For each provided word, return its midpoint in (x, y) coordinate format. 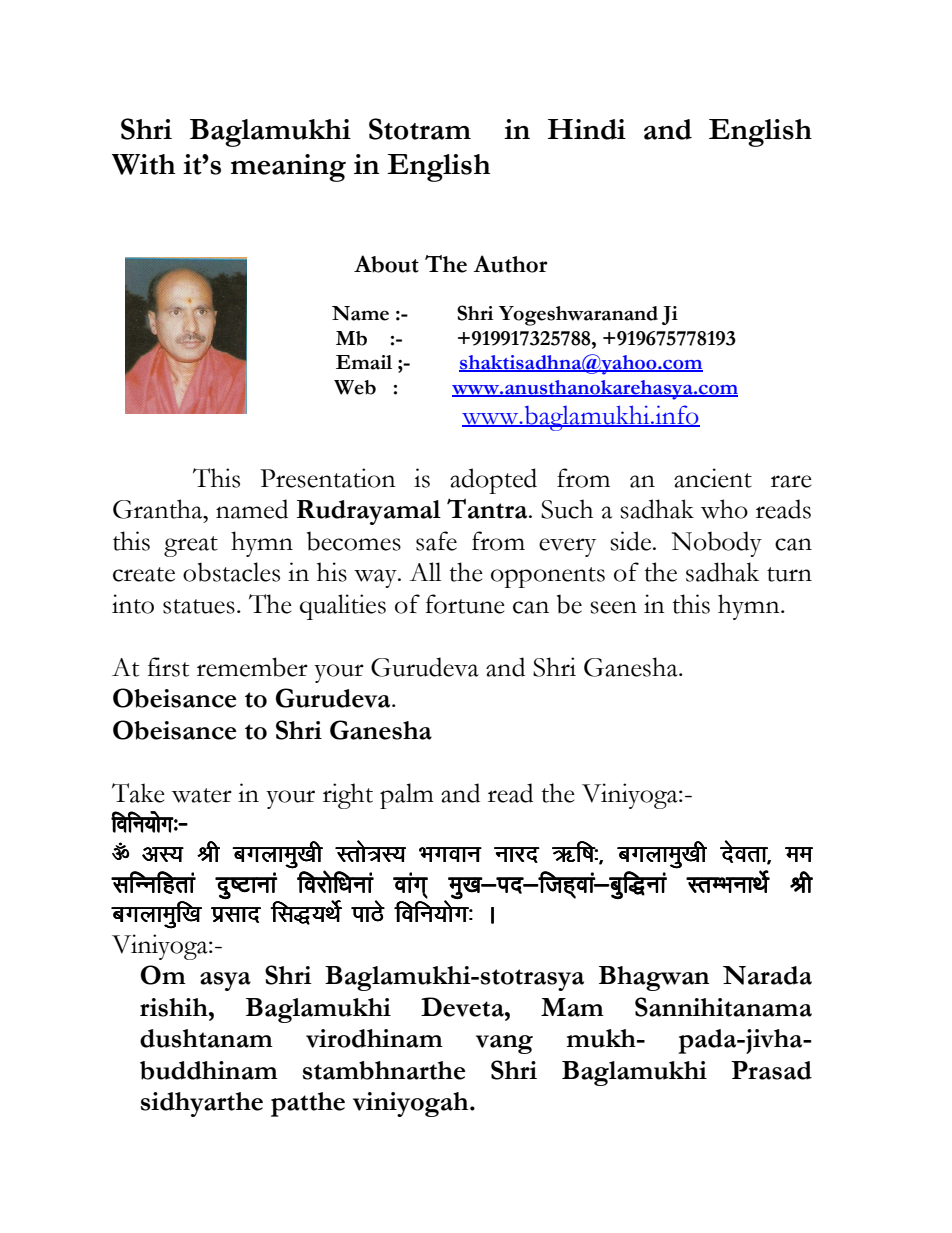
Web (355, 387)
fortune (465, 604)
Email (364, 362)
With (143, 164)
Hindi (587, 129)
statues (199, 606)
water (202, 795)
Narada (767, 975)
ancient (713, 478)
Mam (572, 1007)
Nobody (717, 544)
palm (407, 796)
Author (510, 264)
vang (504, 1044)
